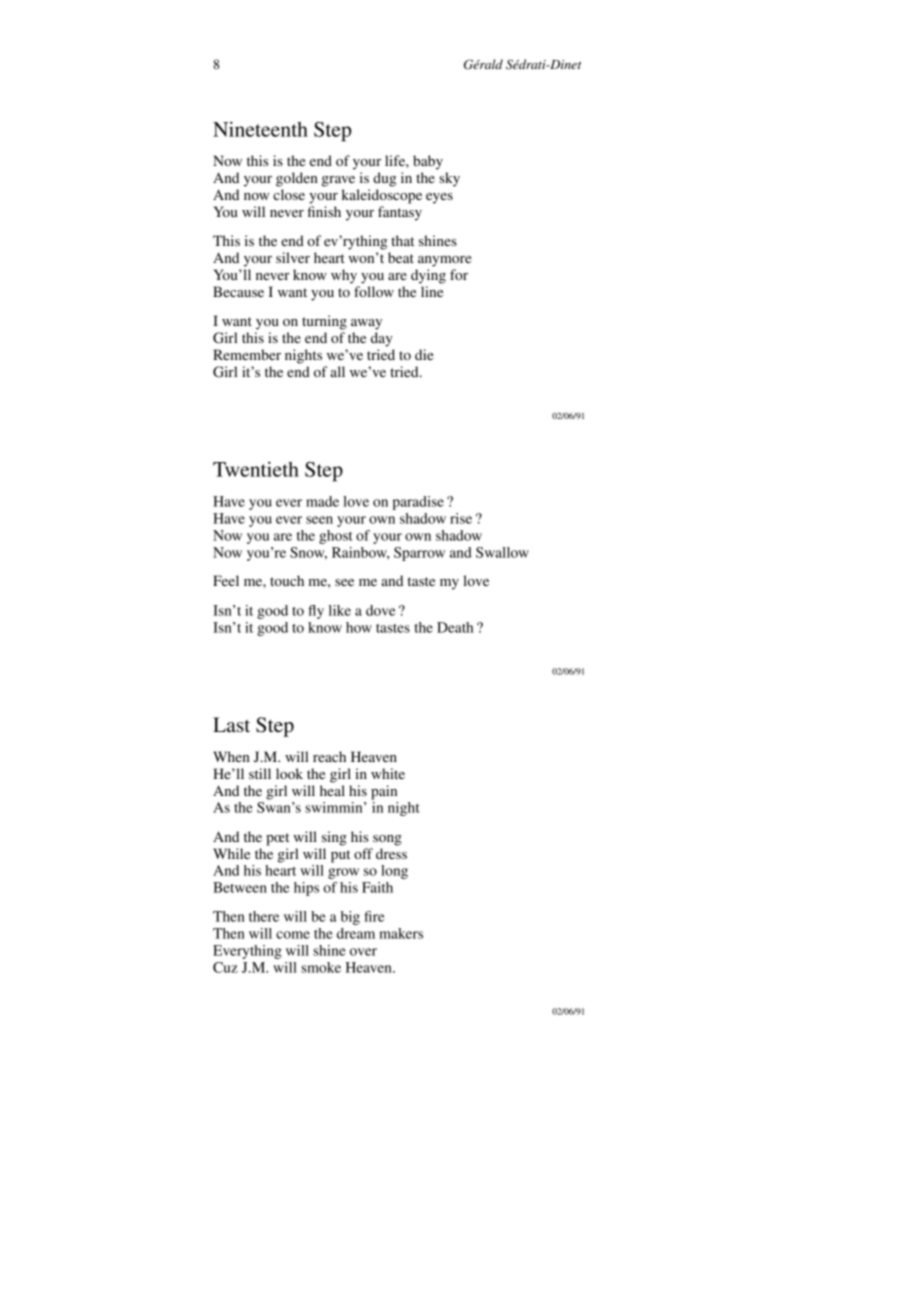 The width and height of the screenshot is (924, 1308). What do you see at coordinates (366, 324) in the screenshot?
I see `away` at bounding box center [366, 324].
